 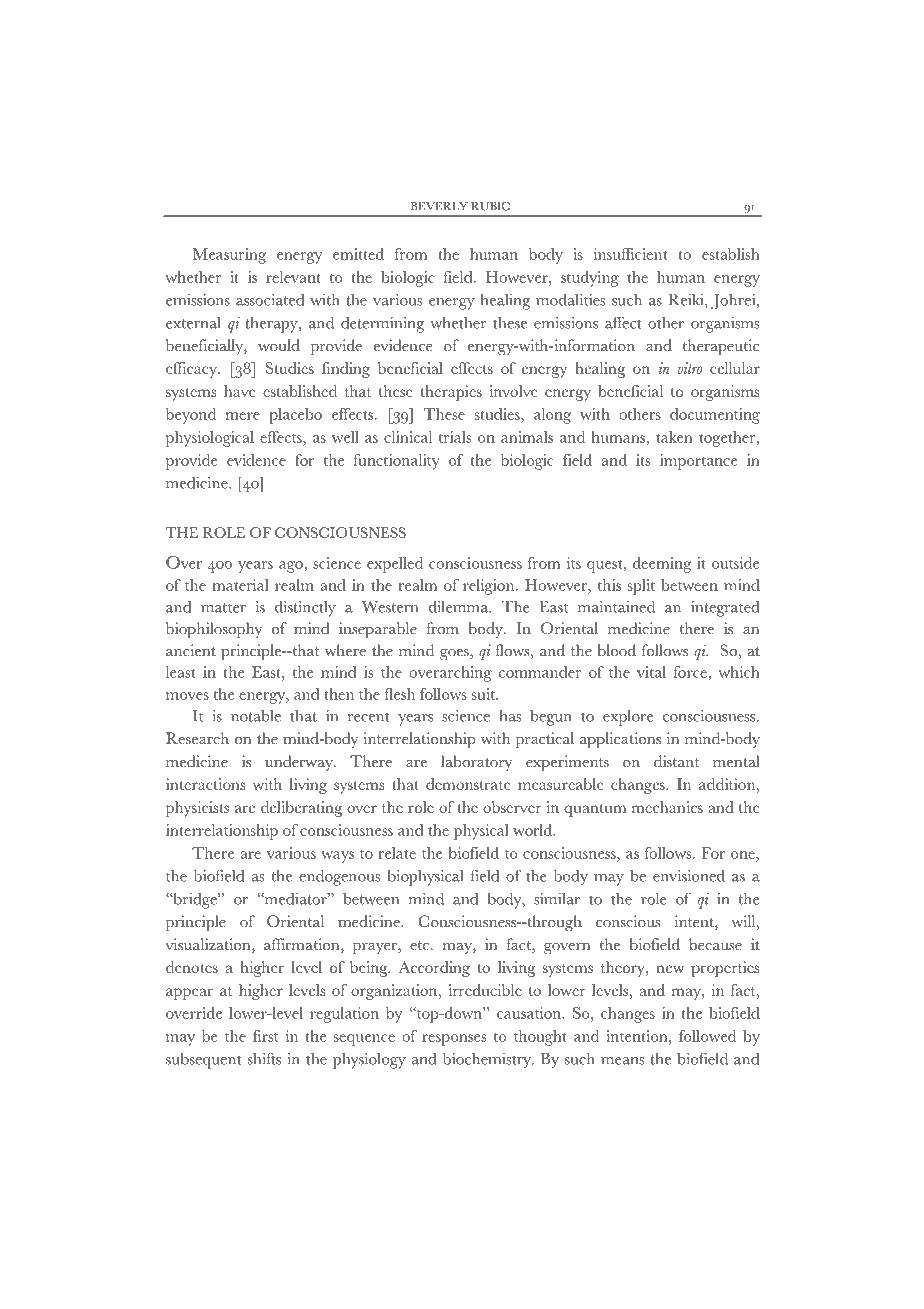 What do you see at coordinates (630, 254) in the document?
I see `insufficient` at bounding box center [630, 254].
